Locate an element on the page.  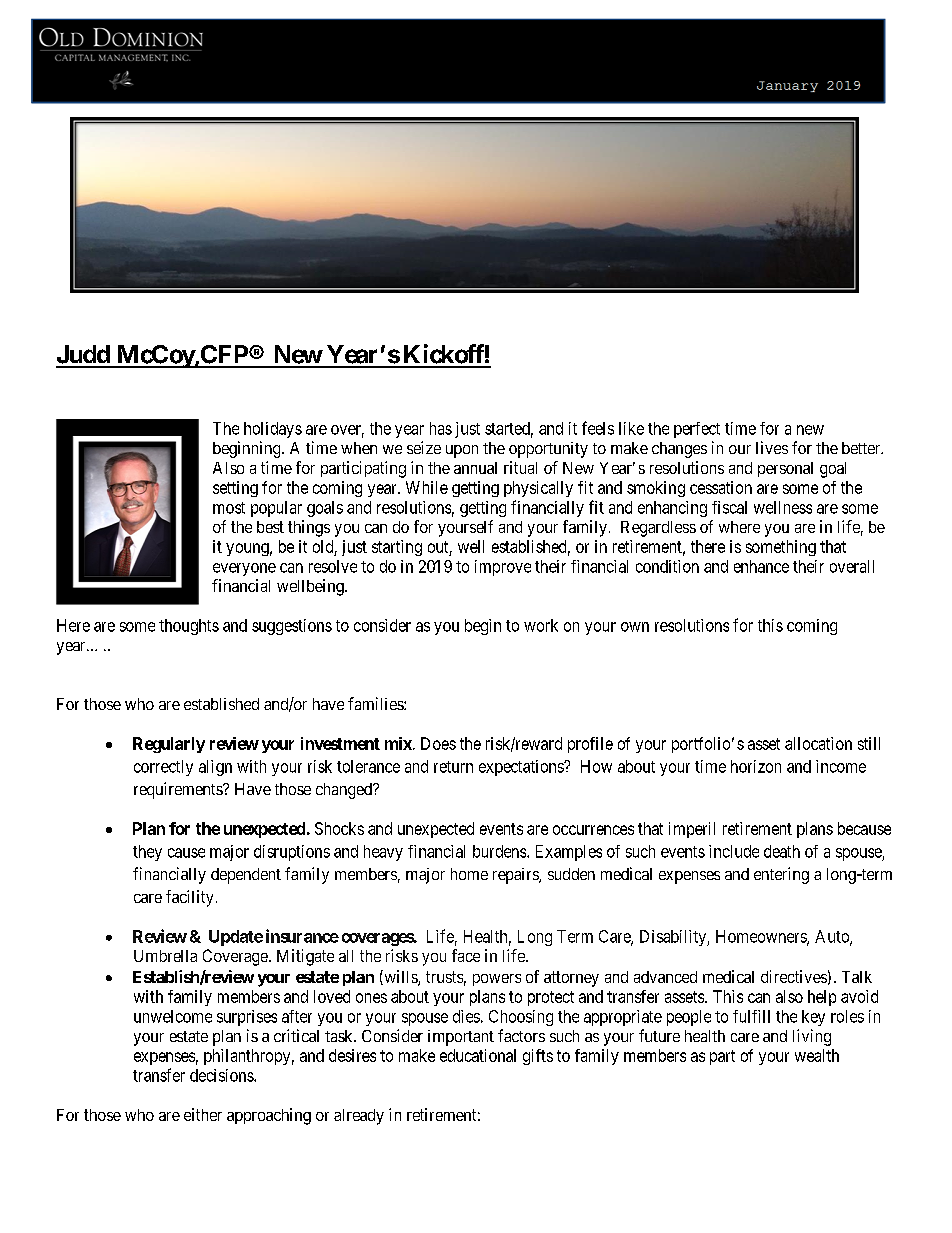
income is located at coordinates (841, 766).
